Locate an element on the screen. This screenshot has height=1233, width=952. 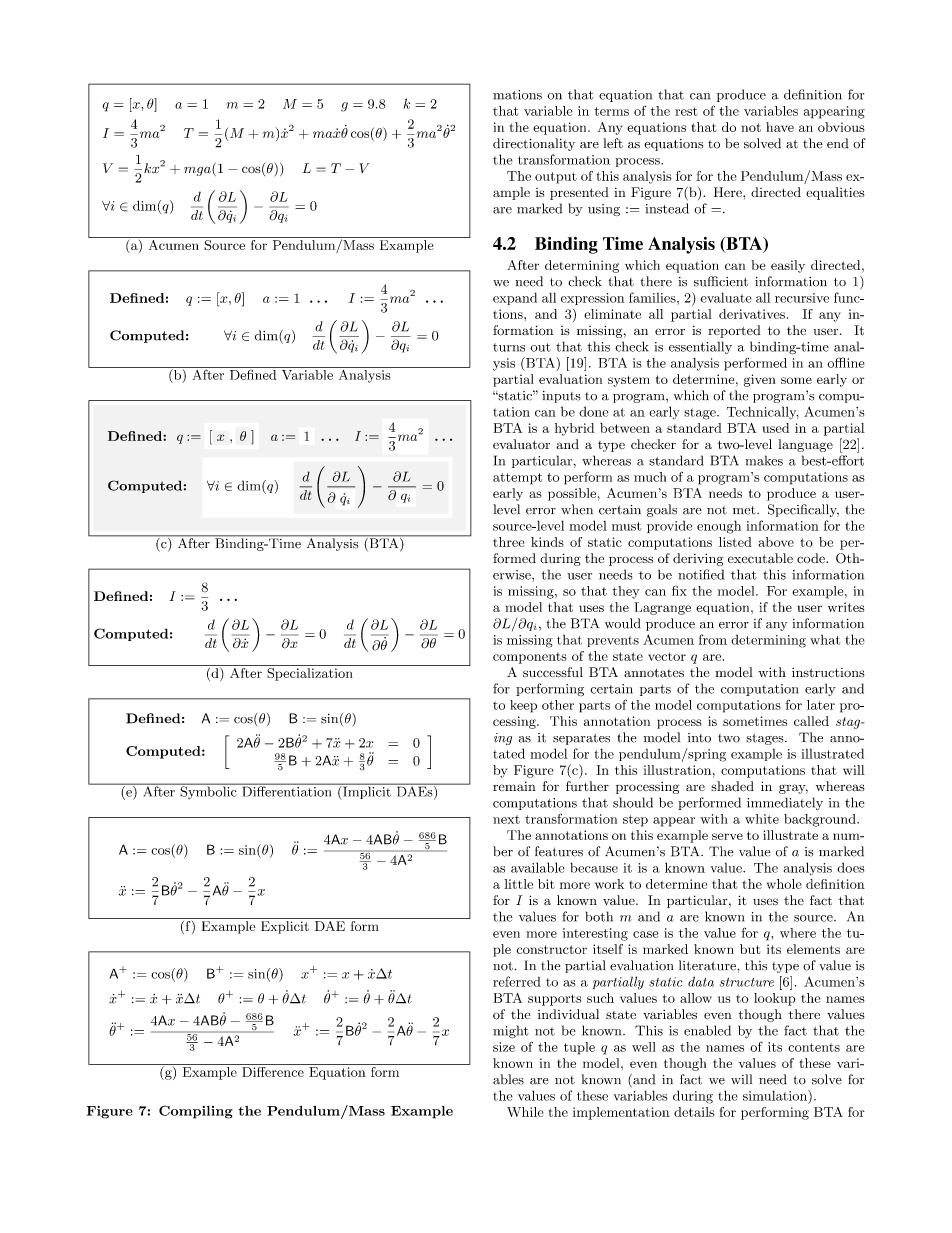
Differentiation is located at coordinates (287, 790).
